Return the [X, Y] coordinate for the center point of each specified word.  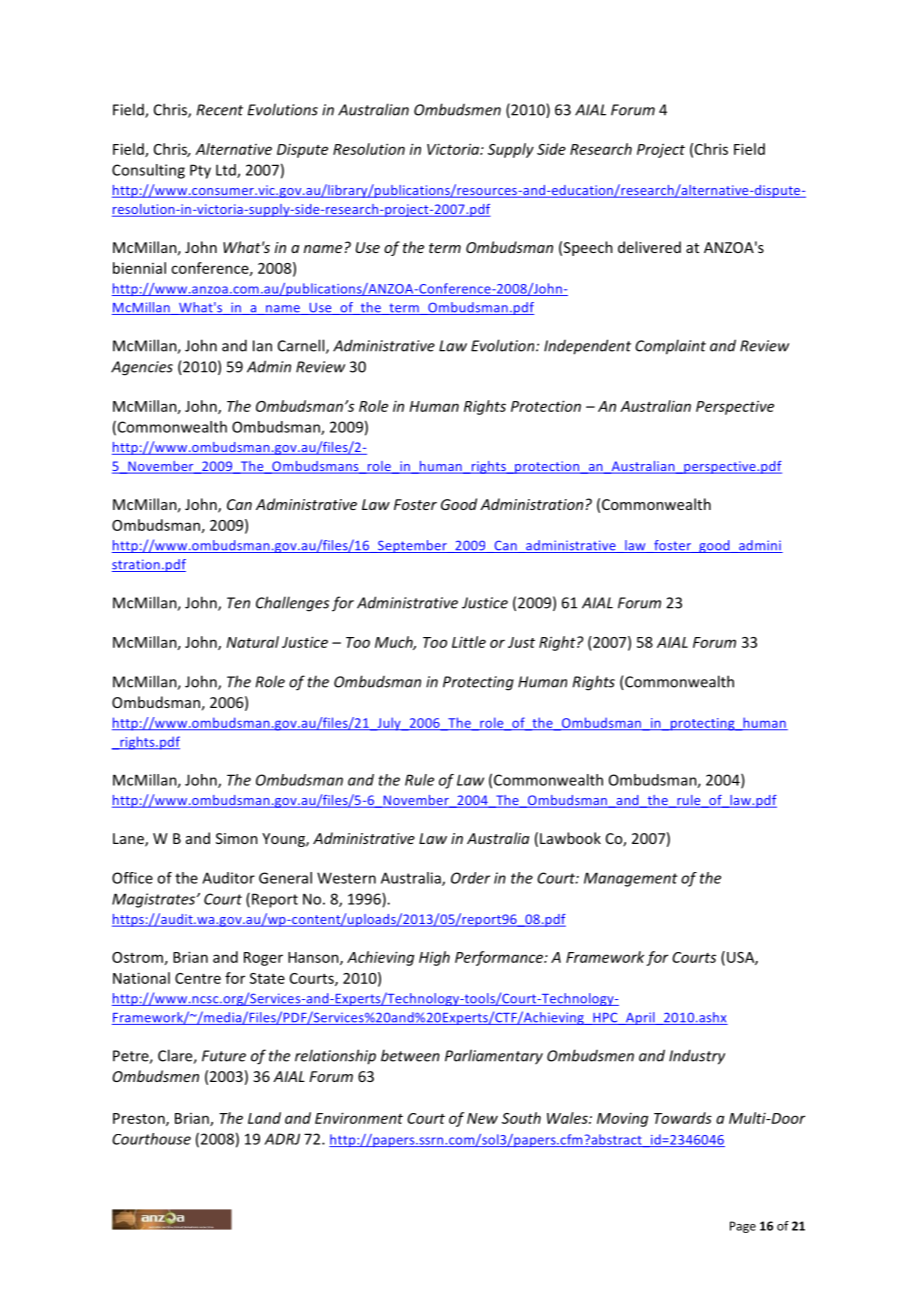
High [434, 958]
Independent [587, 347]
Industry [697, 1057]
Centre [198, 978]
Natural [252, 642]
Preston [140, 1119]
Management [631, 879]
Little [469, 642]
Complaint [670, 347]
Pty [200, 171]
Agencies [142, 368]
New [482, 1118]
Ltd [227, 171]
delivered [649, 247]
